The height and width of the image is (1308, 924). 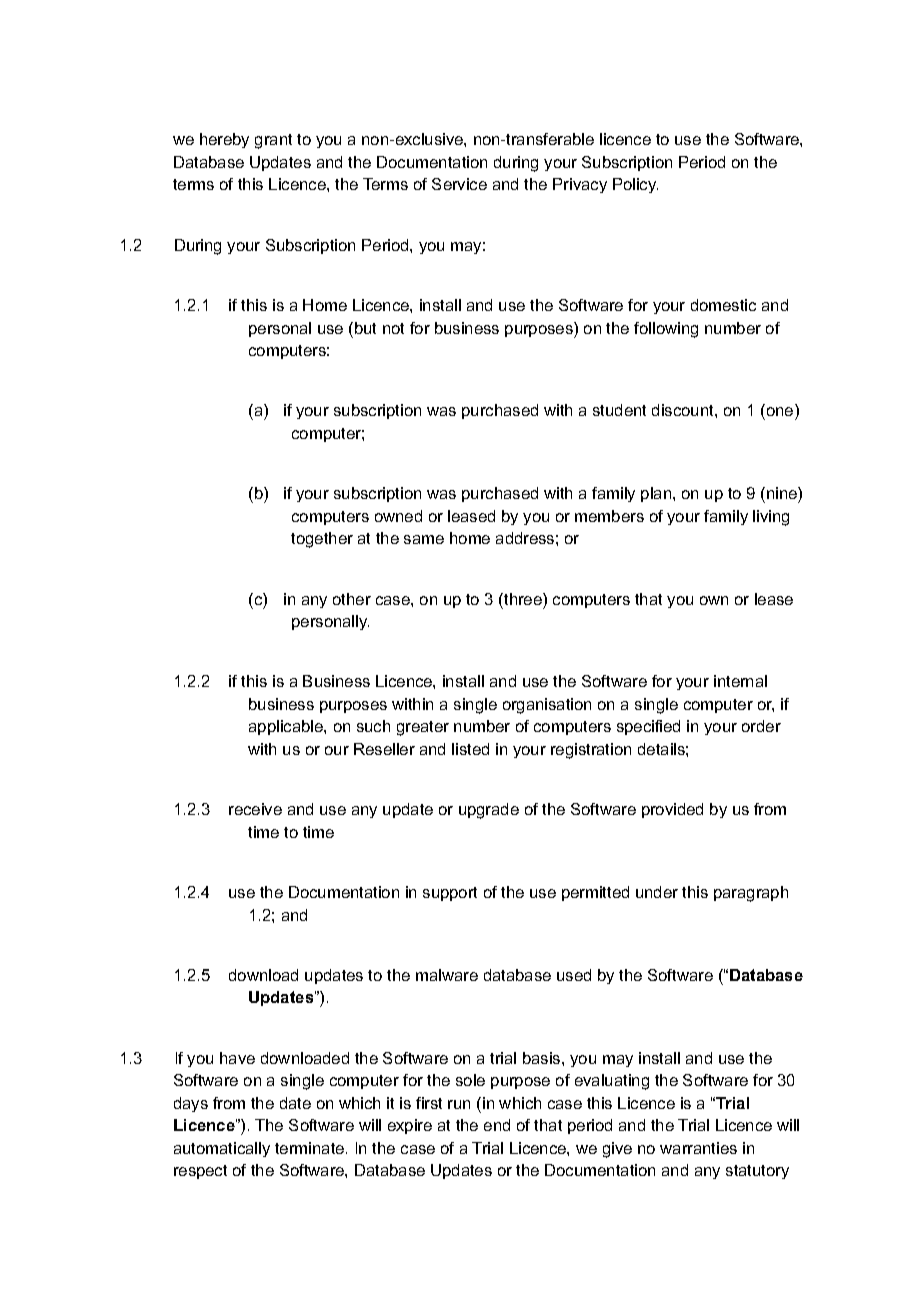 I want to click on order, so click(x=761, y=726).
